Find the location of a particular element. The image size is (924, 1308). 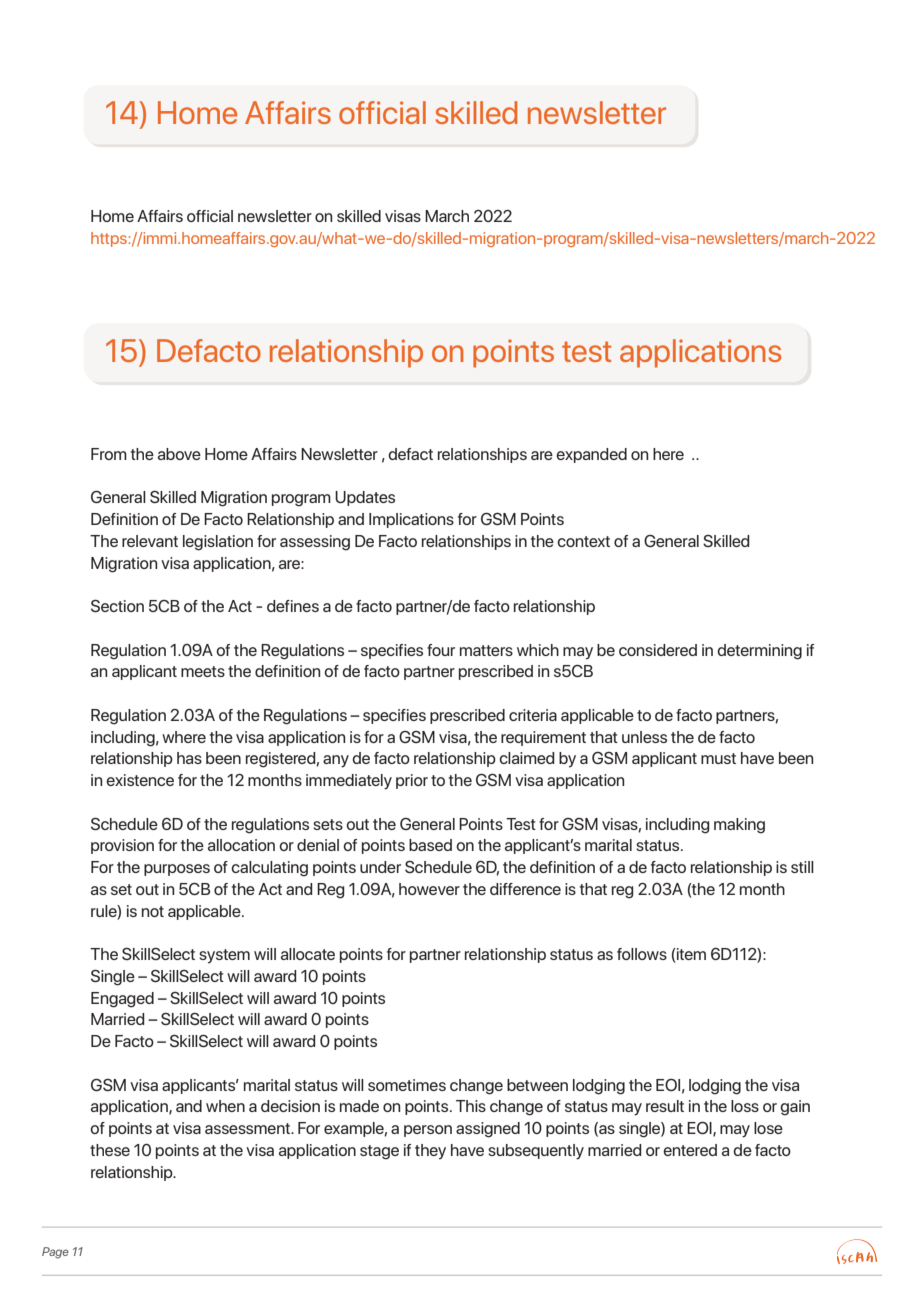

Engaged is located at coordinates (122, 1000).
